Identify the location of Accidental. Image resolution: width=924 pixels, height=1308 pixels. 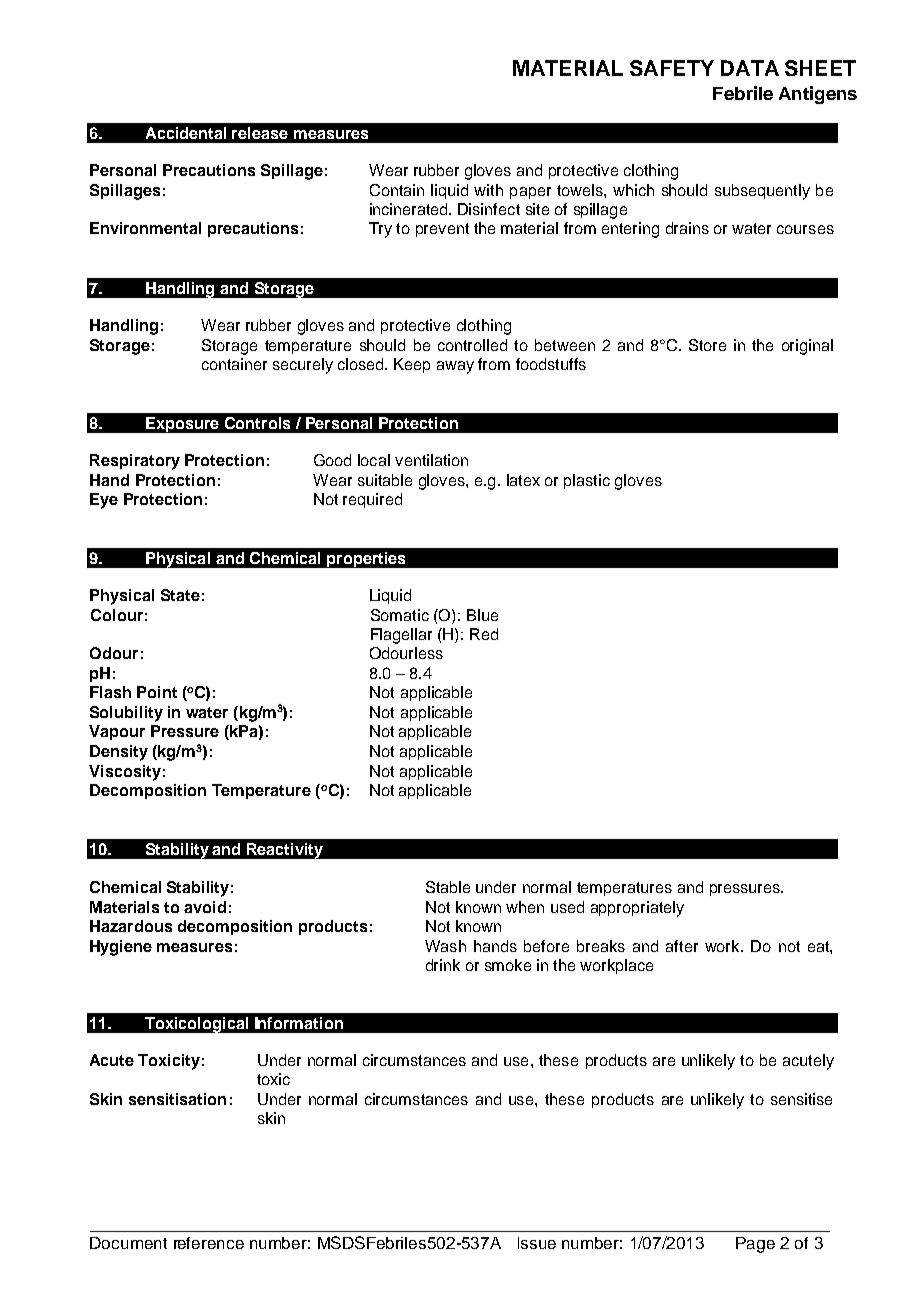
(186, 133).
